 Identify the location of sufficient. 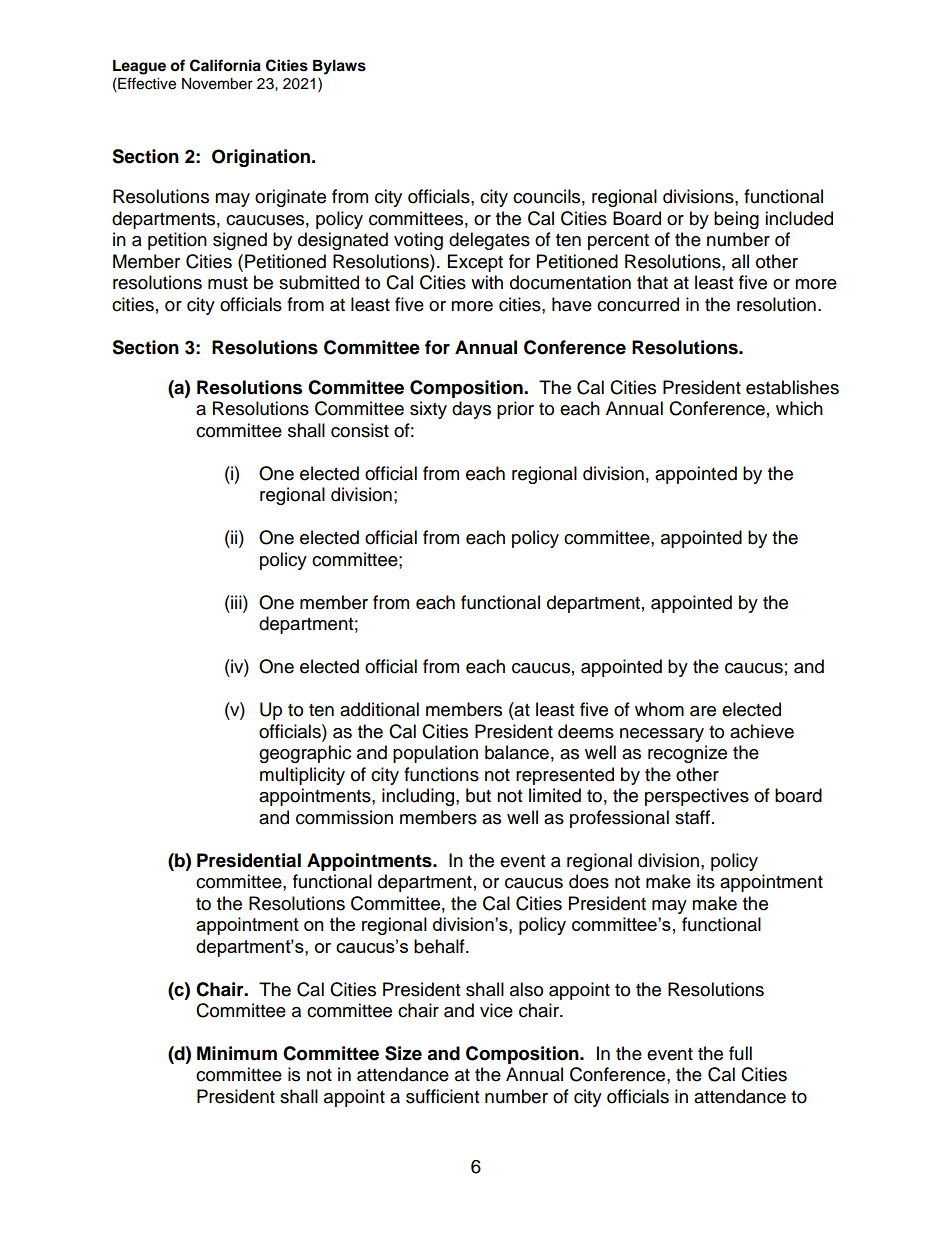
(442, 1096).
